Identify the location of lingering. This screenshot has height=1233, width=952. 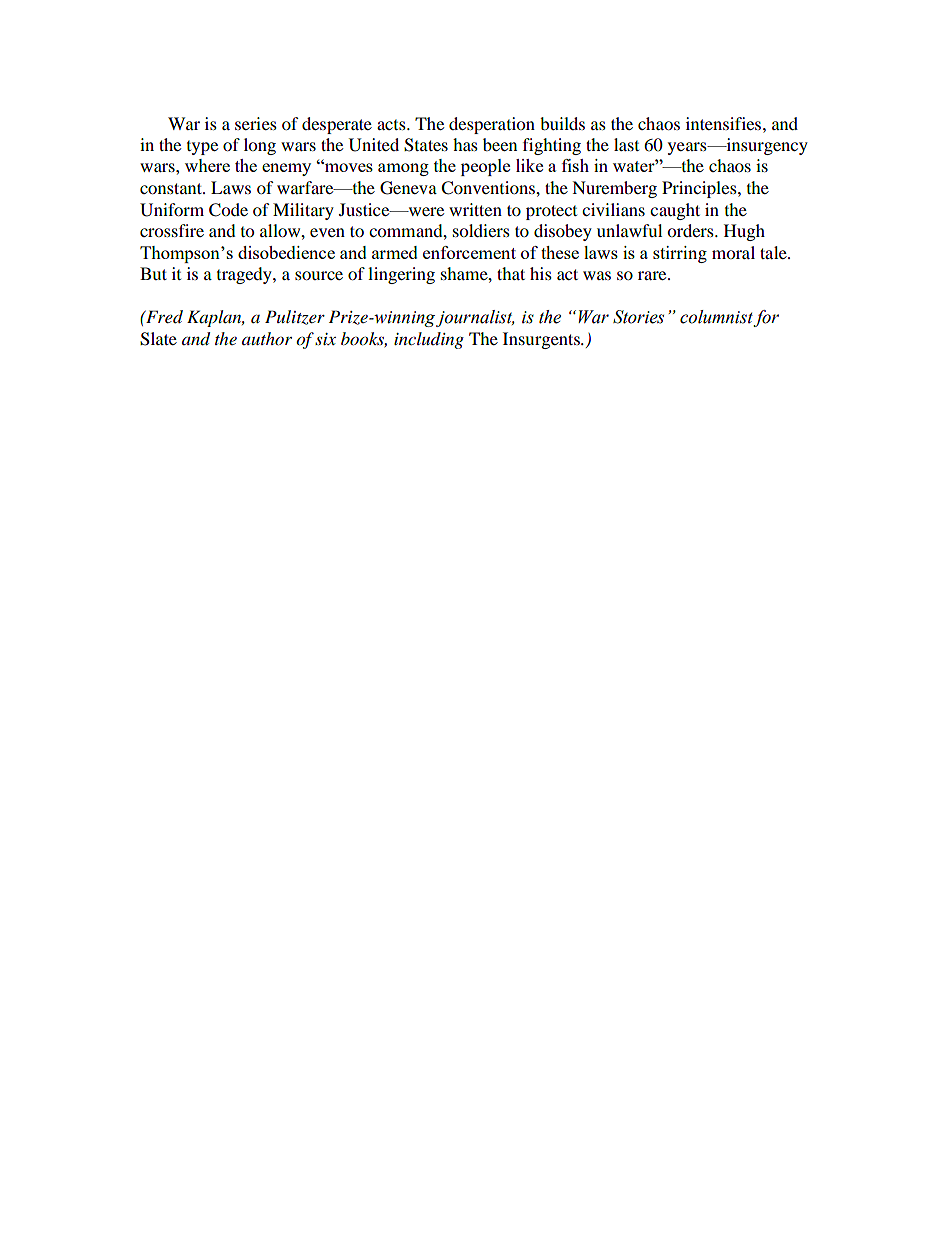
(401, 275).
